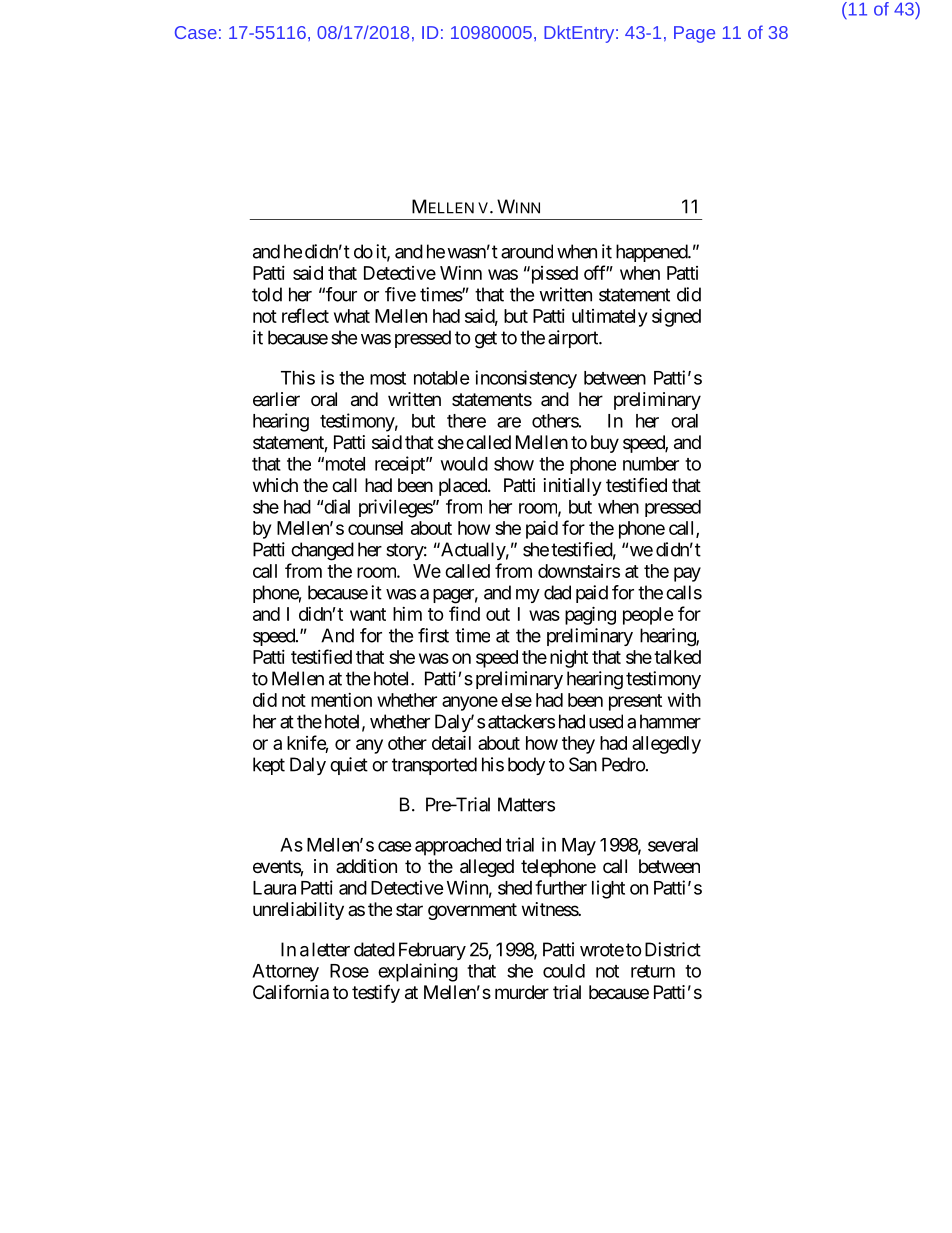 This screenshot has width=952, height=1233. What do you see at coordinates (331, 949) in the screenshot?
I see `letter` at bounding box center [331, 949].
